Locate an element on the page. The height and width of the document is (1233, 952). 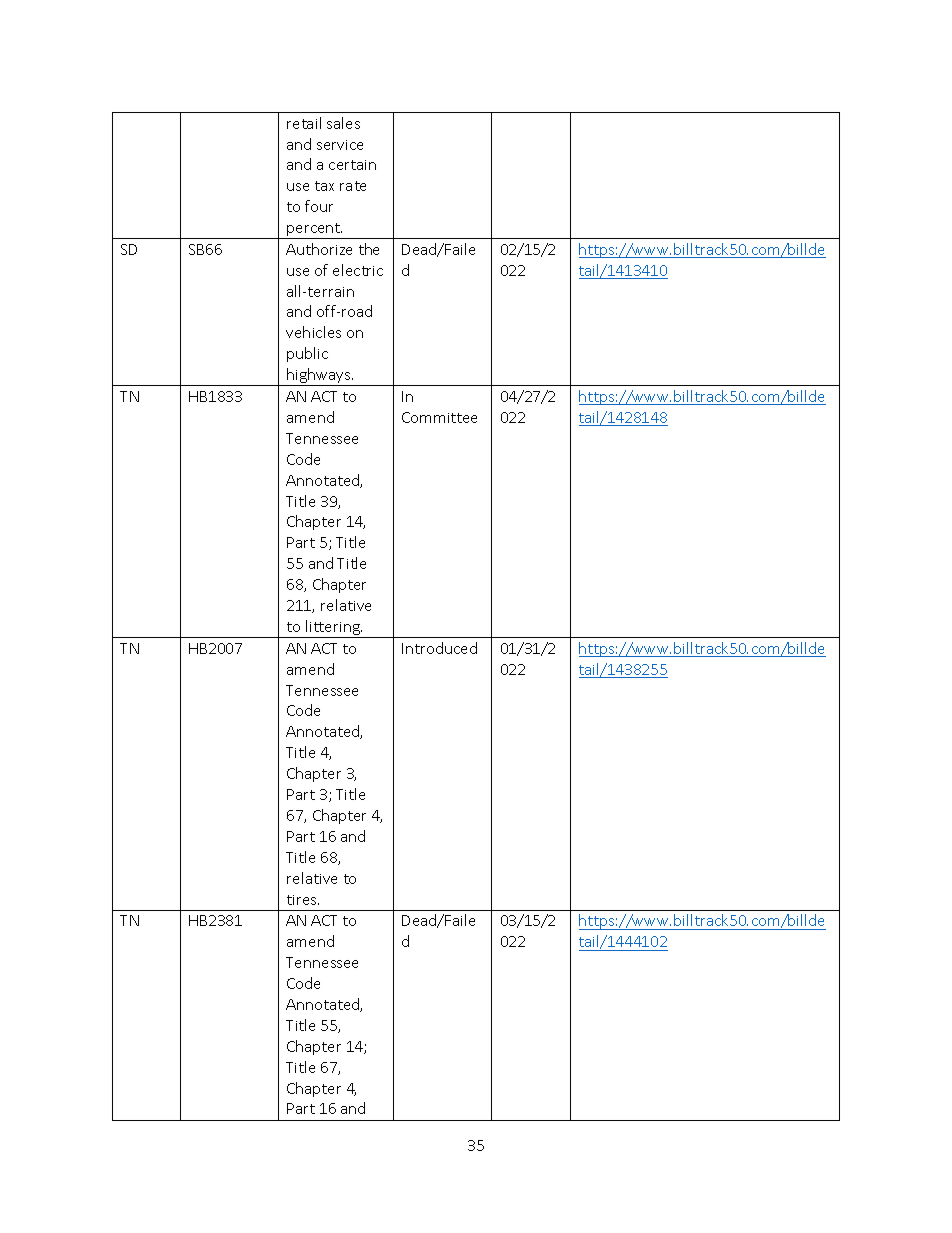
public is located at coordinates (307, 354).
